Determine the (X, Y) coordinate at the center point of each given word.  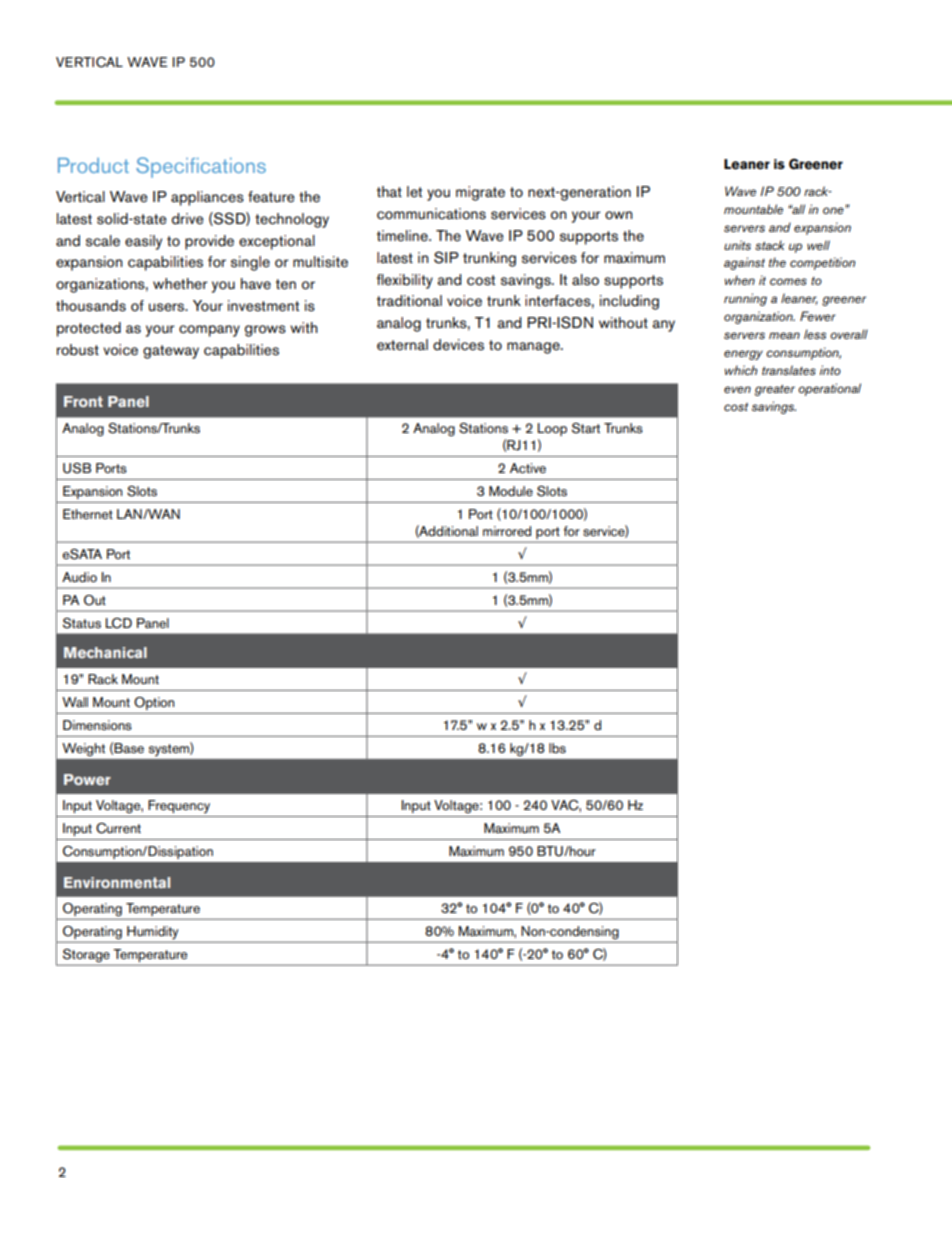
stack (769, 245)
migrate (480, 193)
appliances (207, 198)
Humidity (152, 933)
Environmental (117, 882)
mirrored (507, 531)
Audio (79, 577)
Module (511, 491)
